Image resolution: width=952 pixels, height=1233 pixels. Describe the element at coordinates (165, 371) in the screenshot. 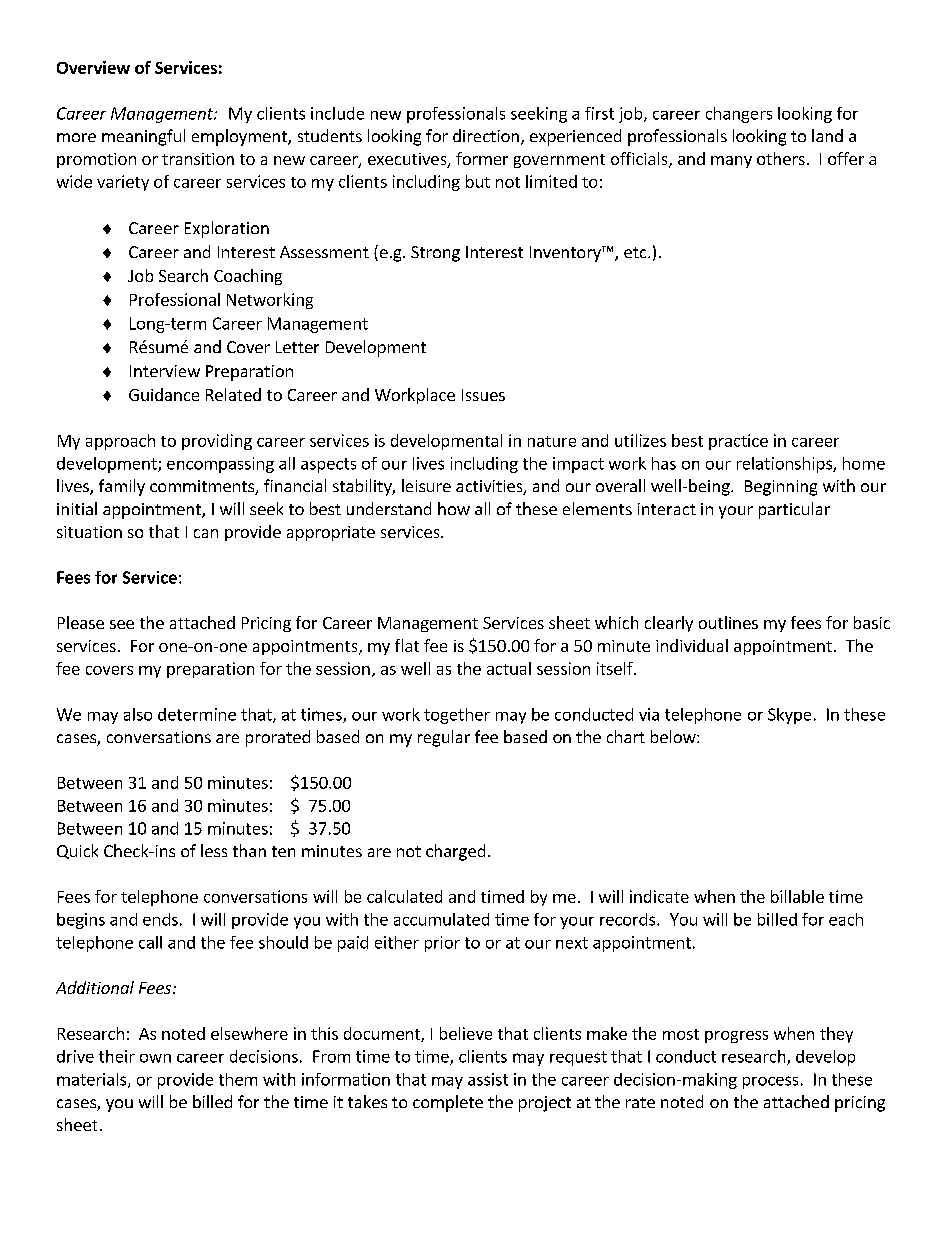

I see `Interview` at that location.
